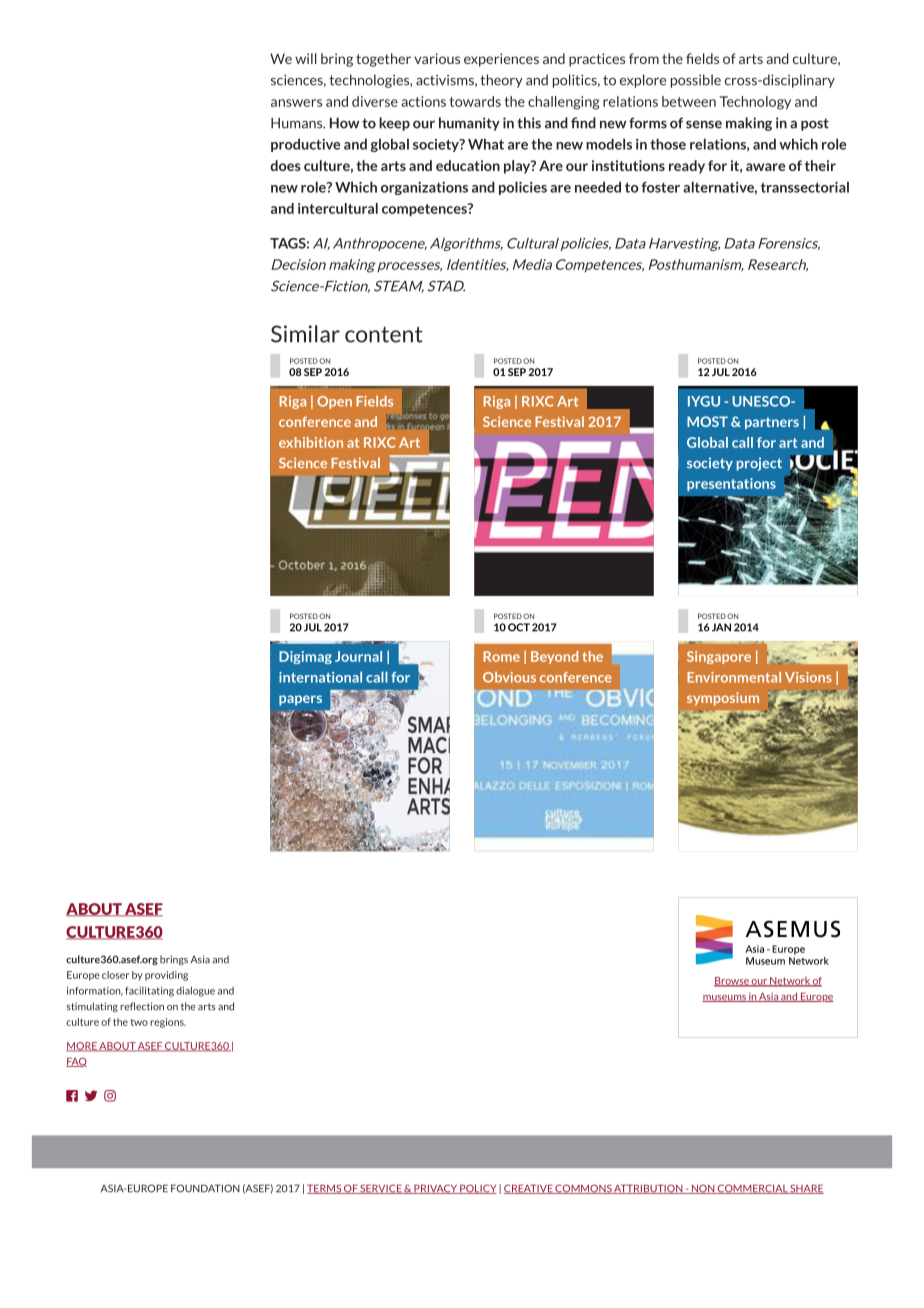 The width and height of the image is (924, 1308). Describe the element at coordinates (300, 700) in the image. I see `papers` at that location.
